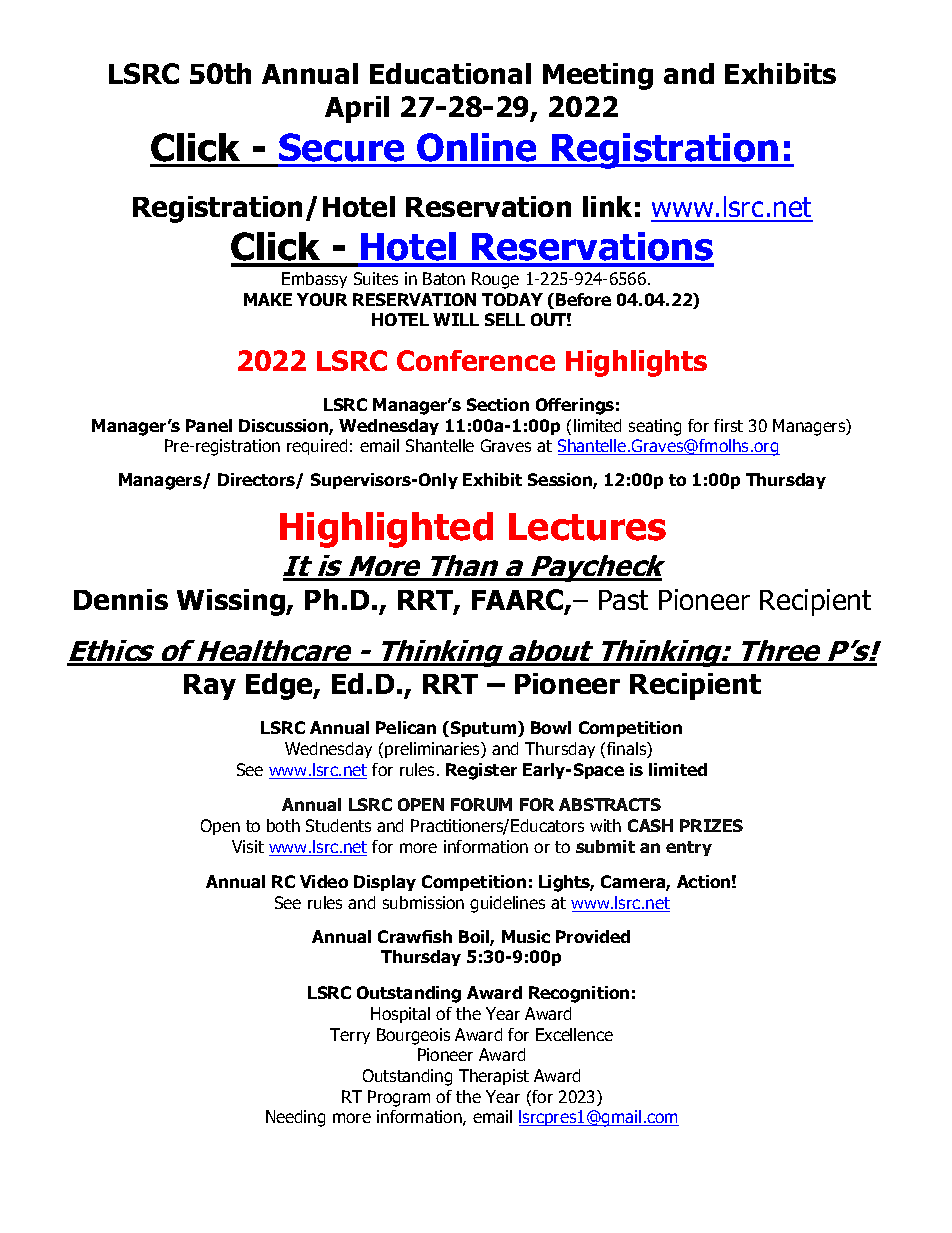 The image size is (952, 1233). What do you see at coordinates (385, 883) in the screenshot?
I see `Display` at bounding box center [385, 883].
